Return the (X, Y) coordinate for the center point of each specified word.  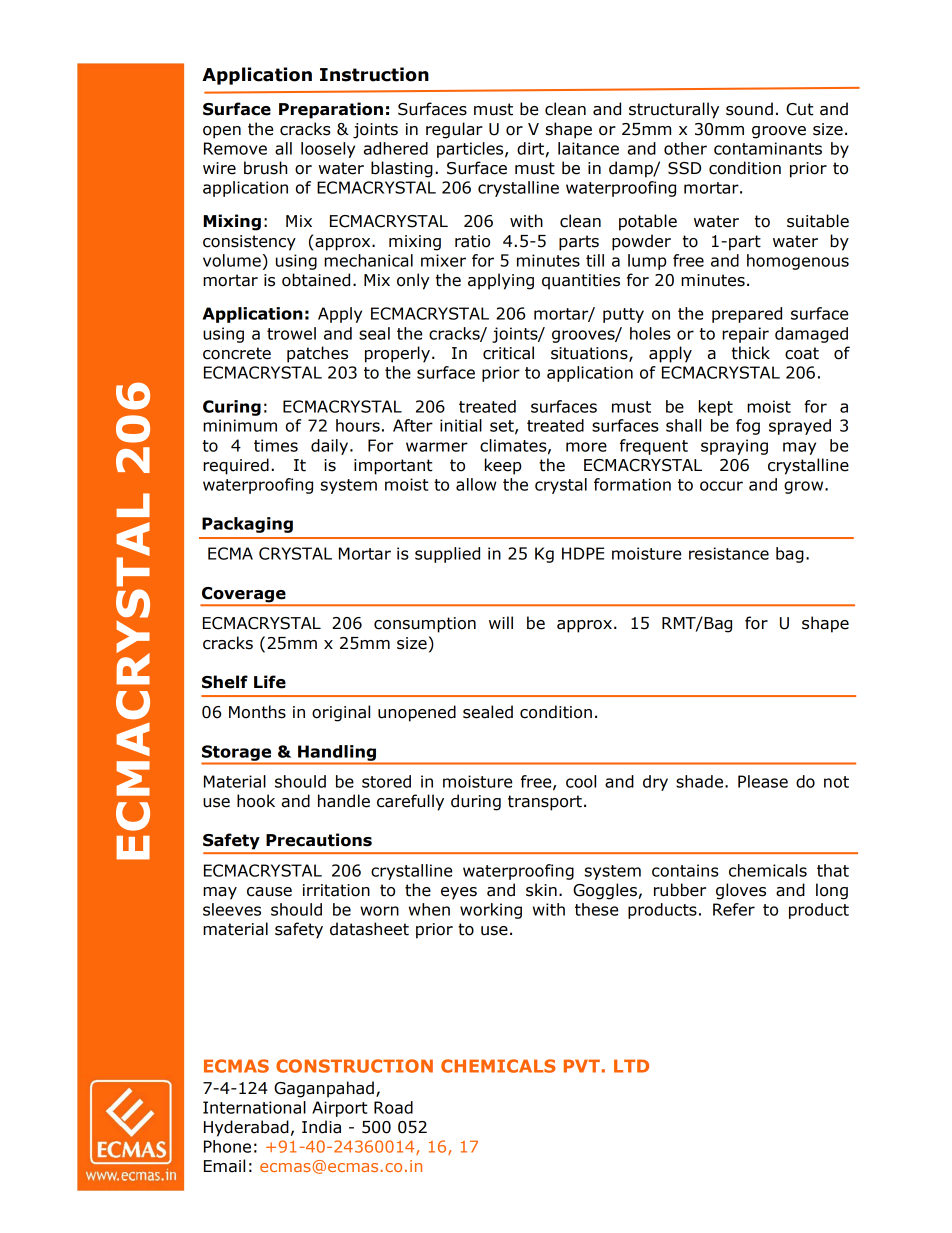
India (321, 1127)
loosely (328, 150)
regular (454, 130)
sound (749, 109)
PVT (583, 1066)
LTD (631, 1066)
